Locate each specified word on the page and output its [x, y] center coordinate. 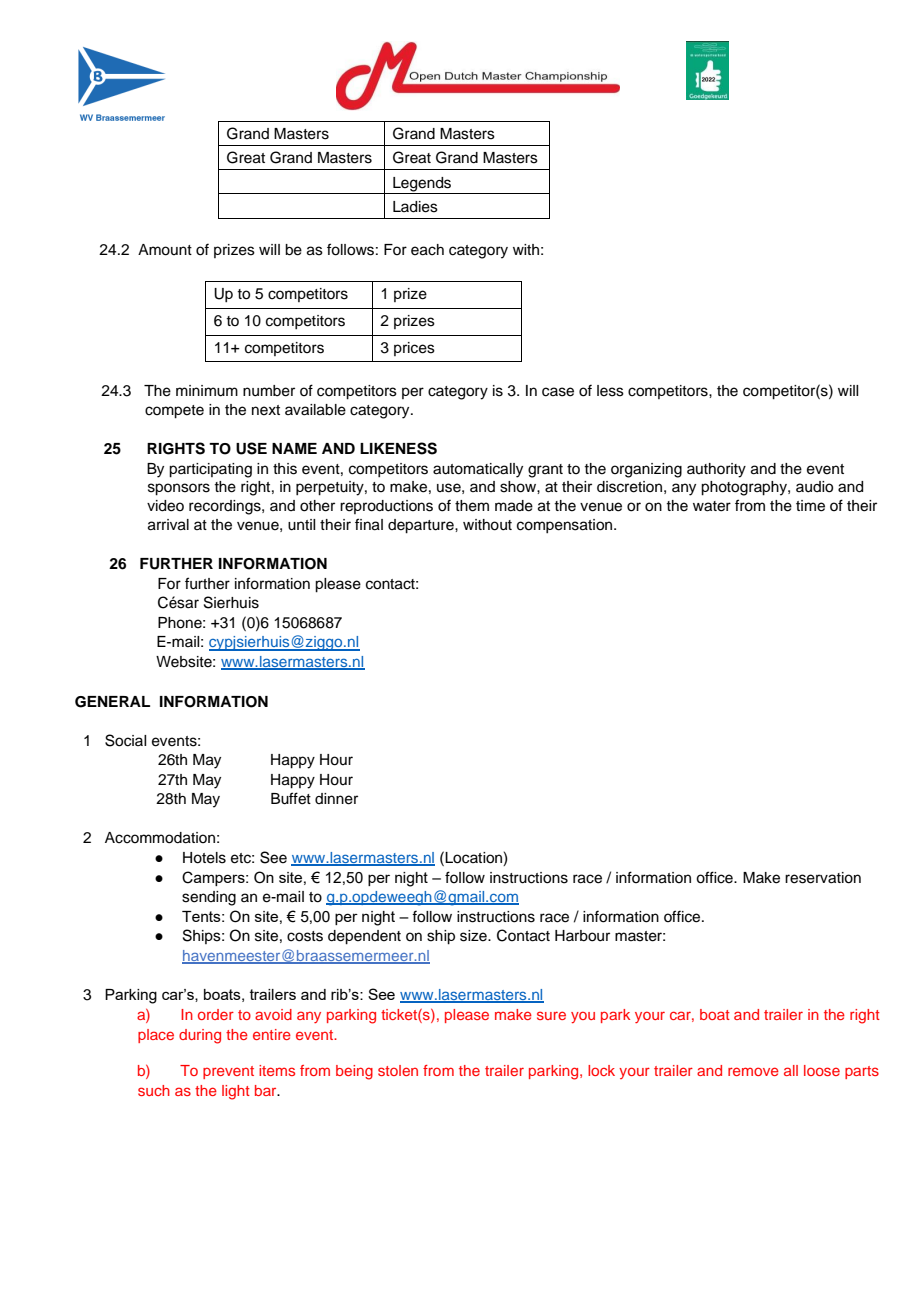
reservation [823, 878]
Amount [165, 250]
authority [716, 470]
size [474, 936]
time [810, 506]
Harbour [582, 936]
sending [209, 898]
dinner [336, 799]
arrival [168, 525]
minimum [207, 391]
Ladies [415, 207]
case [558, 392]
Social [125, 740]
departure [422, 526]
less [610, 391]
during [200, 1036]
